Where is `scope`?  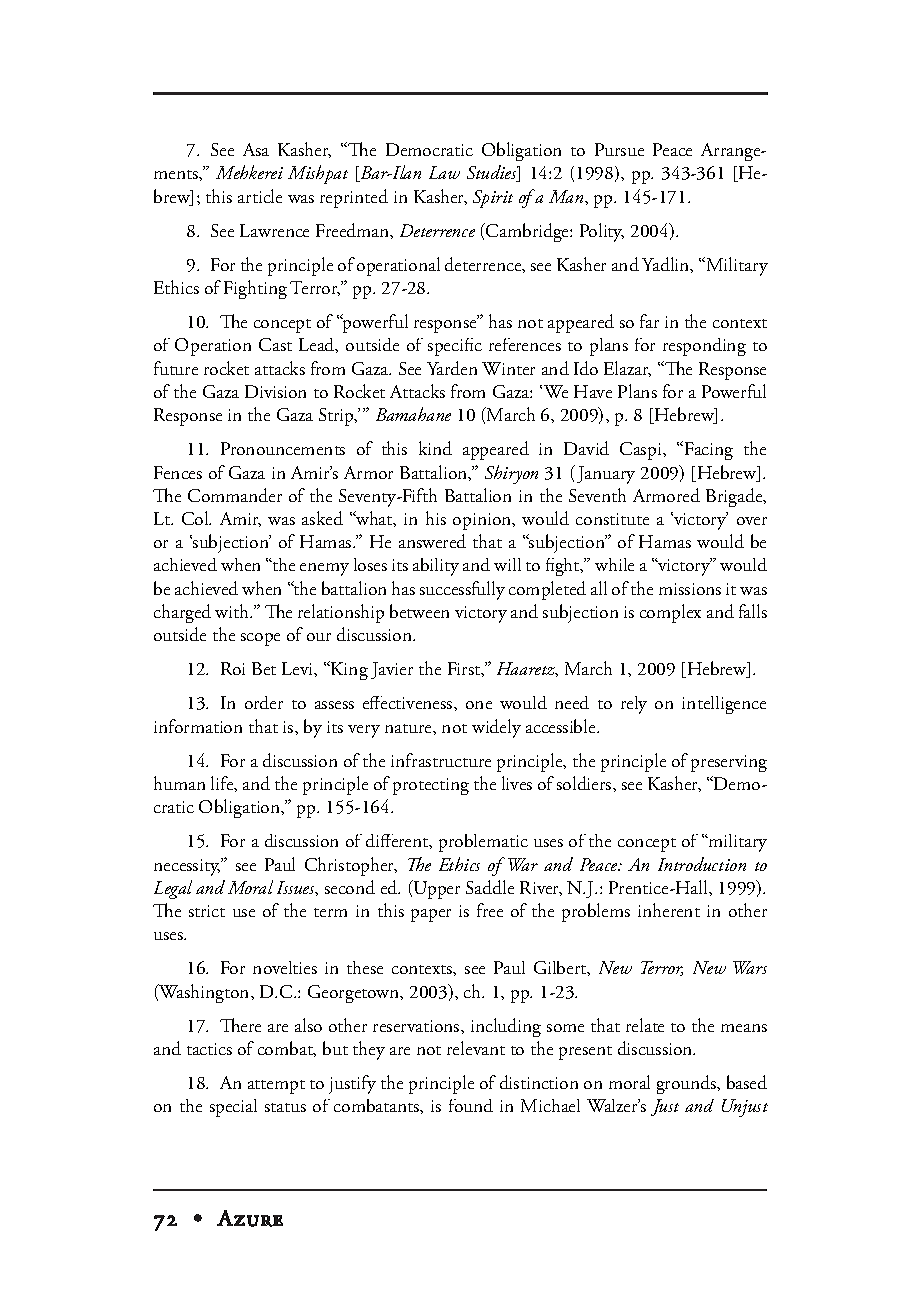
scope is located at coordinates (260, 639).
